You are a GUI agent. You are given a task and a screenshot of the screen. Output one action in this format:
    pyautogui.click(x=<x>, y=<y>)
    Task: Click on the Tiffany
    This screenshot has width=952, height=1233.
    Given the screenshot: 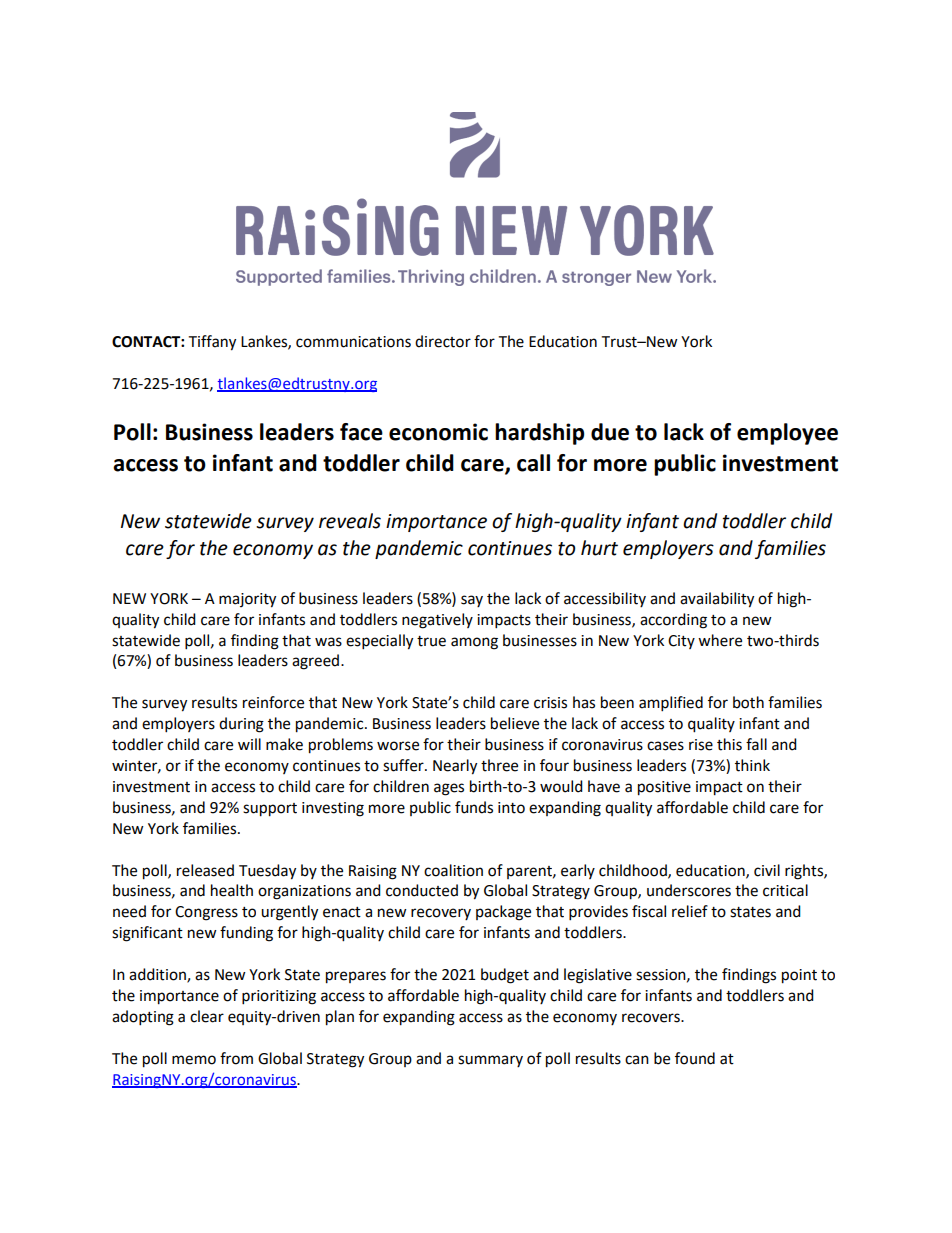 What is the action you would take?
    pyautogui.click(x=212, y=343)
